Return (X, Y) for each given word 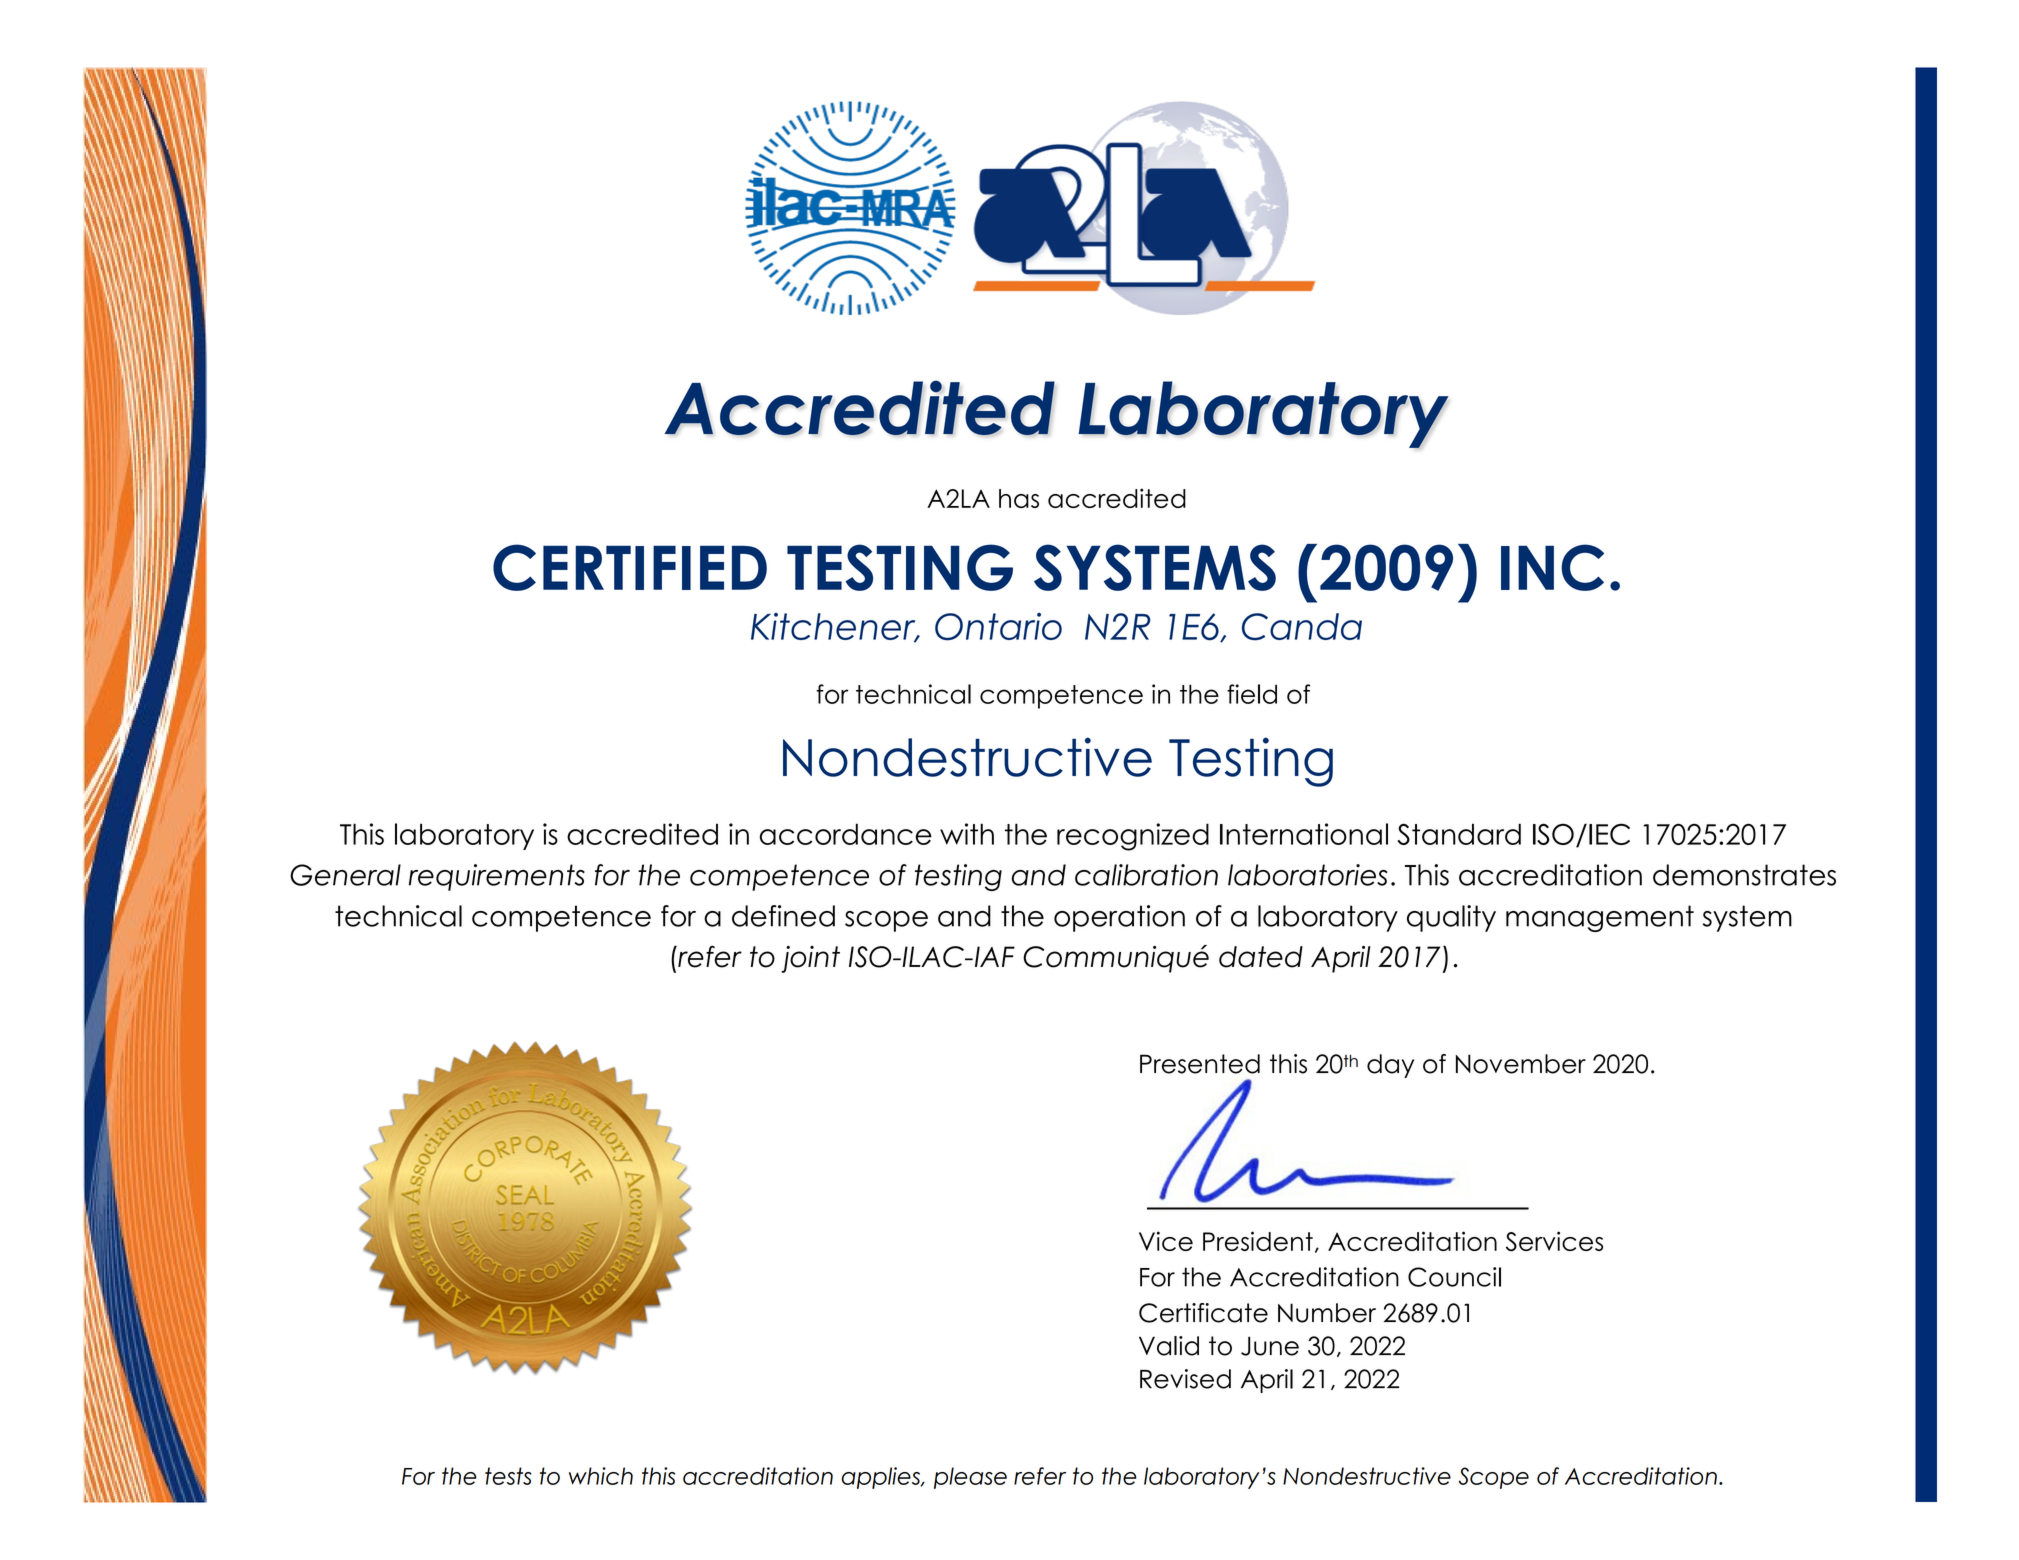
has (1019, 498)
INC (1552, 567)
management (1600, 918)
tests (508, 1476)
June (1270, 1346)
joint (810, 959)
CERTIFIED (630, 567)
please (970, 1478)
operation (1119, 918)
